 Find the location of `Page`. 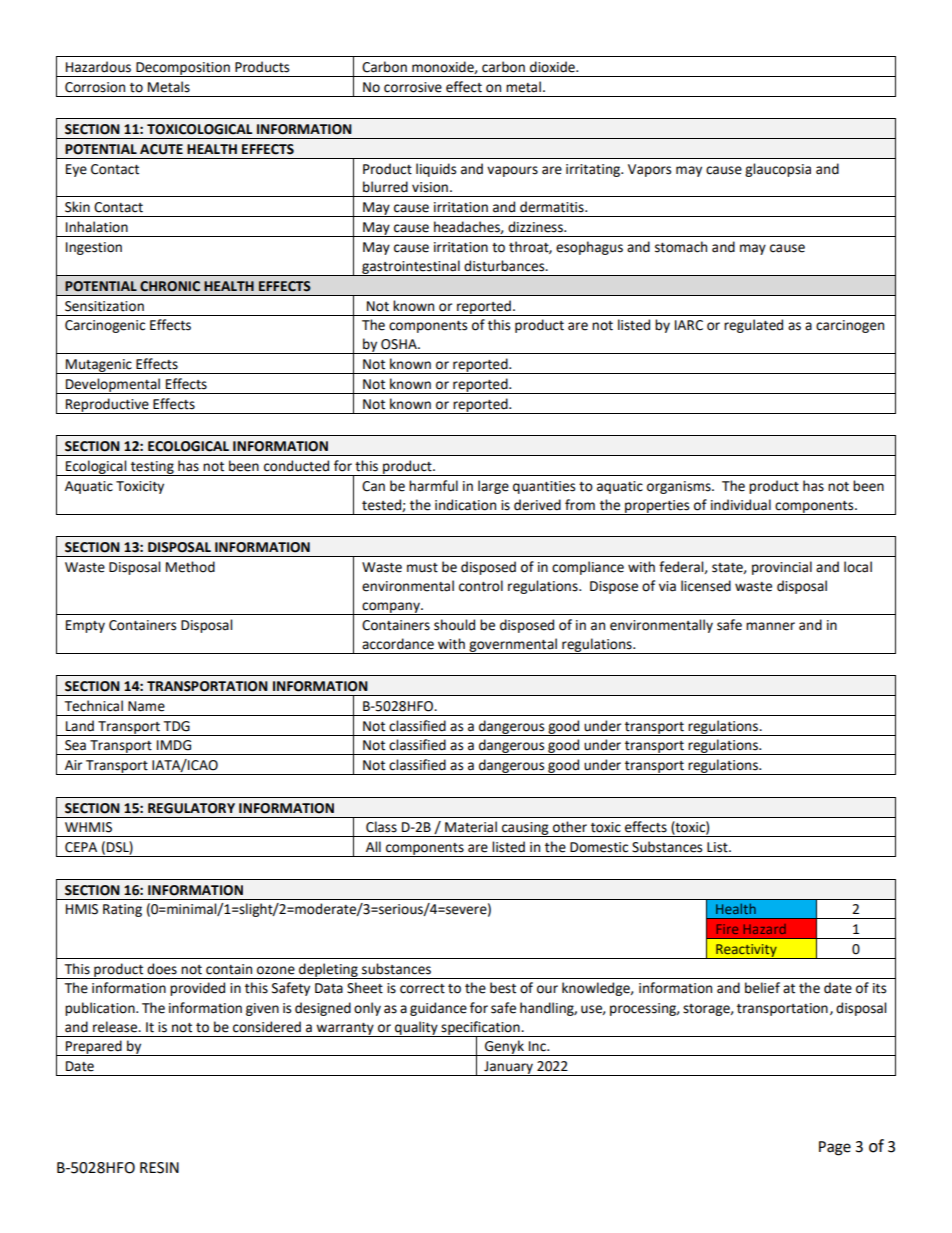

Page is located at coordinates (835, 1148).
